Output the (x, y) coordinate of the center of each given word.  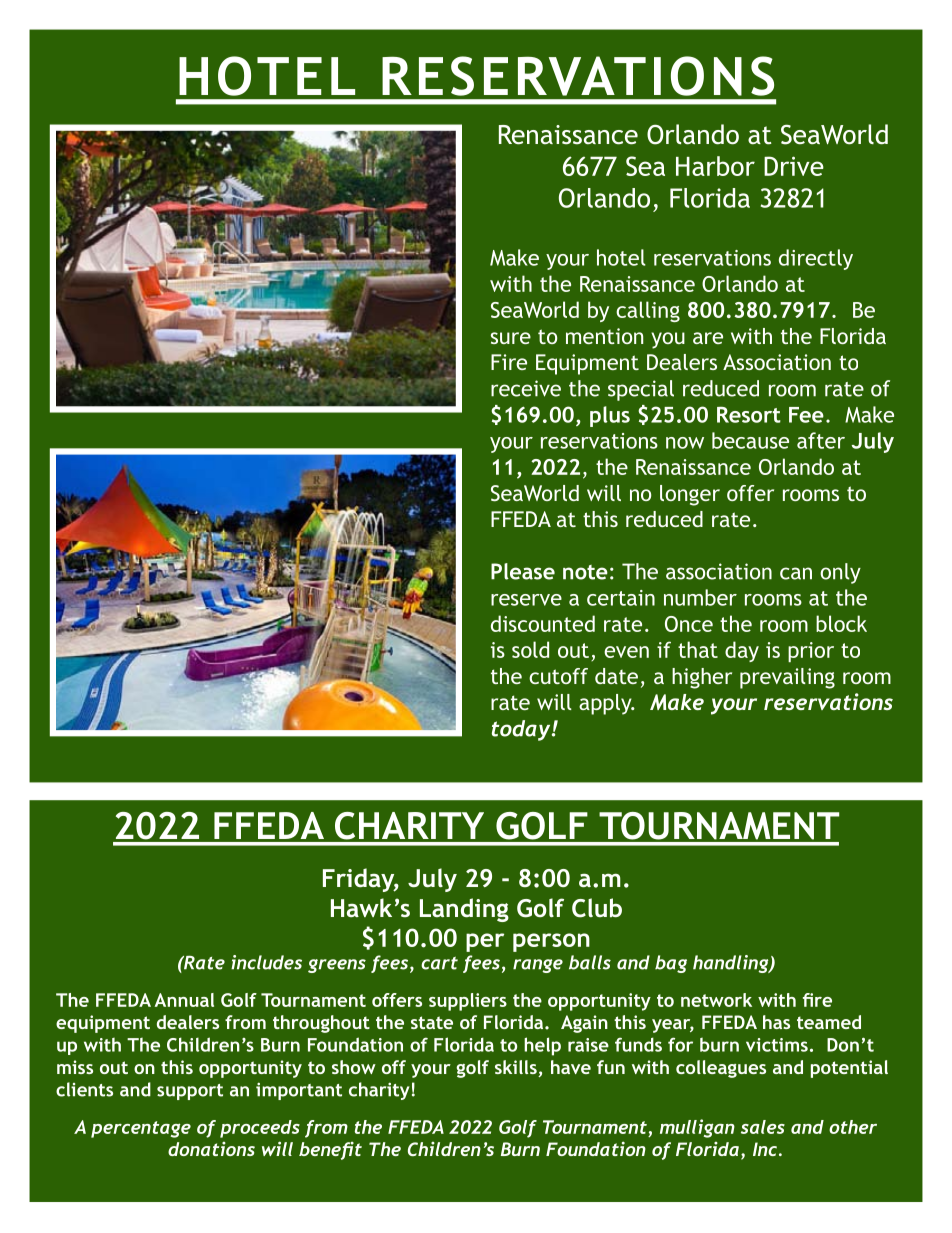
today (522, 730)
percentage (141, 1129)
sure (511, 338)
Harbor (715, 166)
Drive (794, 166)
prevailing (787, 678)
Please (523, 571)
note (585, 572)
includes (266, 962)
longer (690, 495)
